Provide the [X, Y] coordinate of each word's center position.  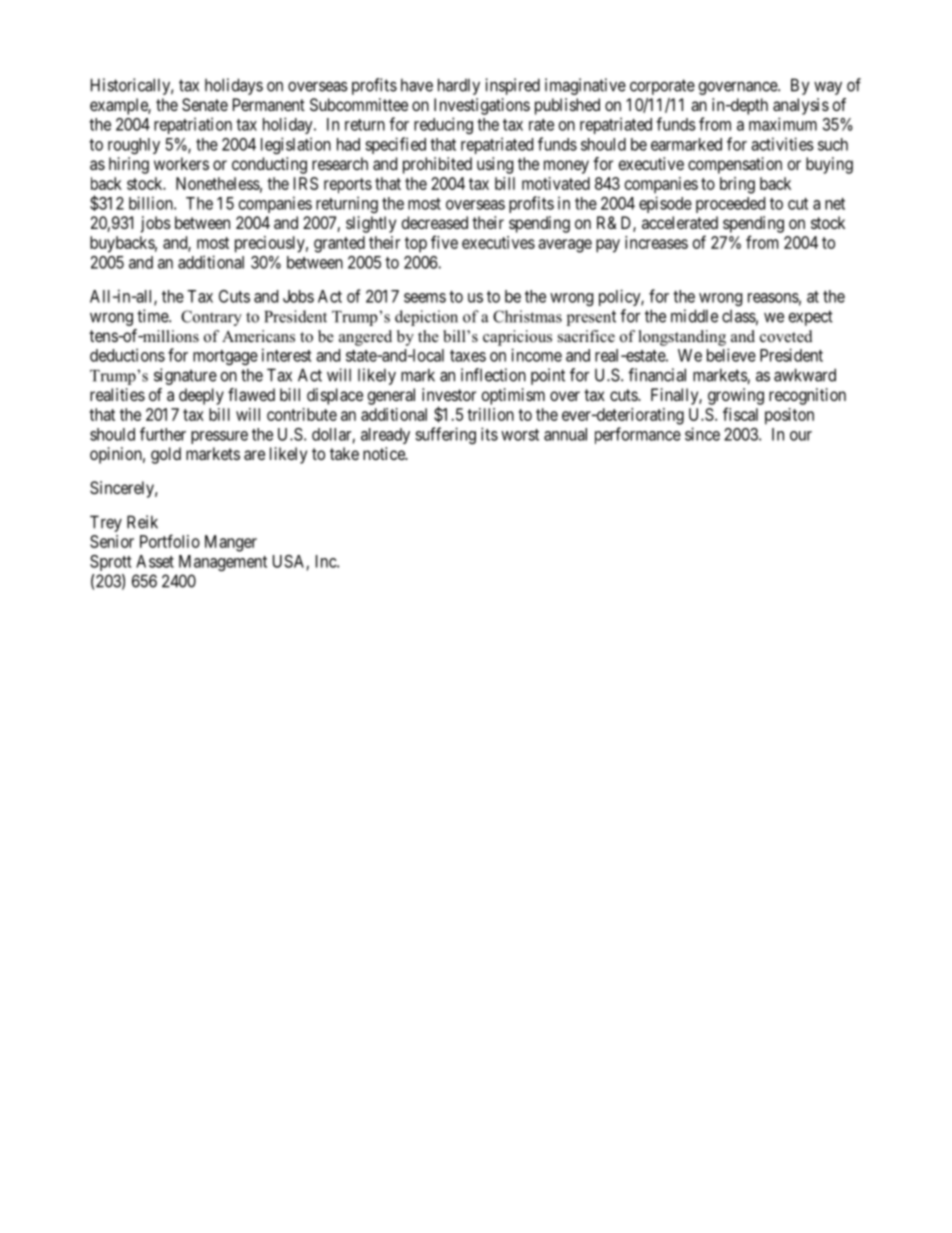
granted [339, 244]
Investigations [482, 106]
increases [656, 242]
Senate [205, 104]
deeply [201, 396]
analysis [801, 106]
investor [449, 394]
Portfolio [170, 541]
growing [736, 396]
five [444, 242]
